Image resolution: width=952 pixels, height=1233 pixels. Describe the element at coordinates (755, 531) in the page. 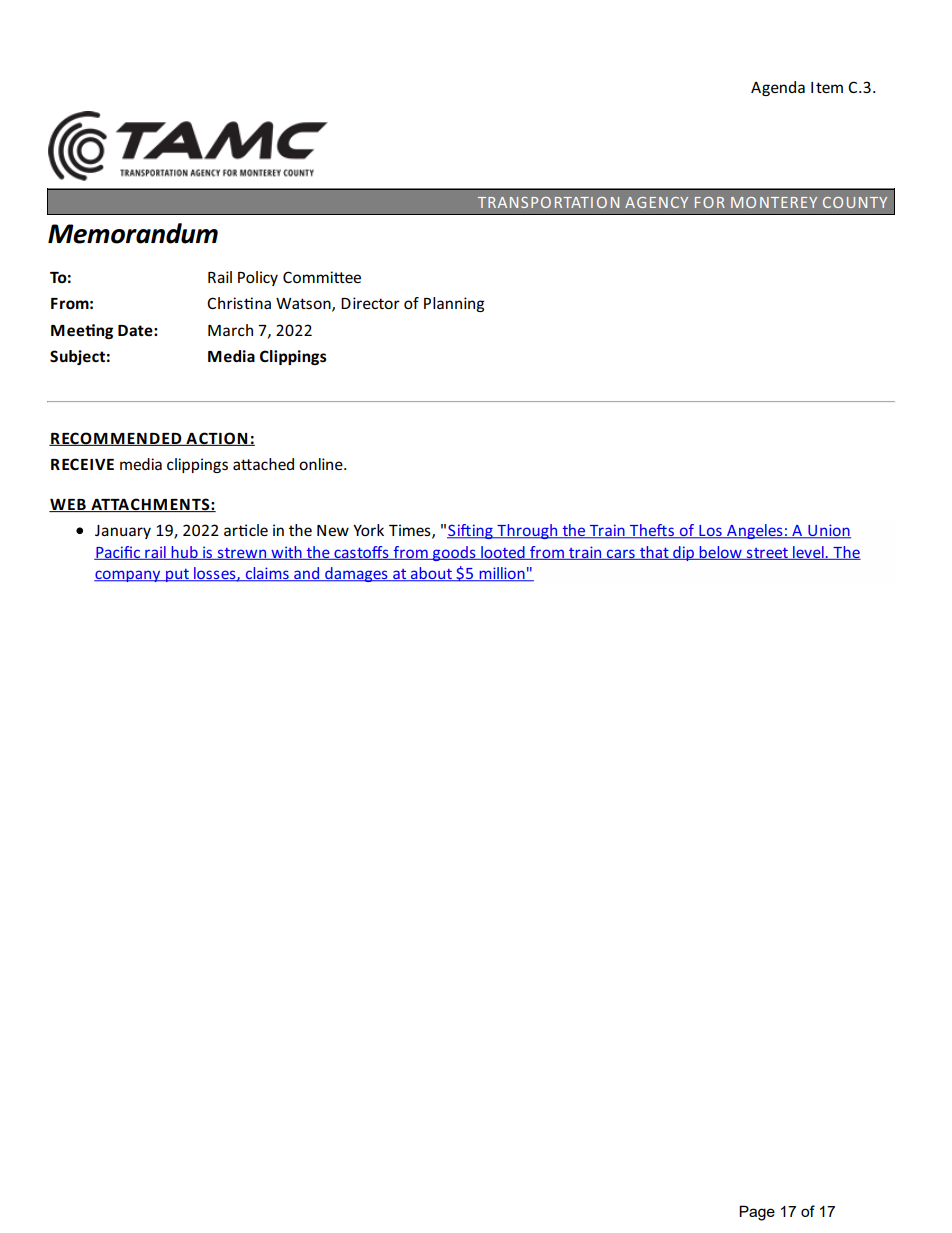

I see `Angeles` at that location.
